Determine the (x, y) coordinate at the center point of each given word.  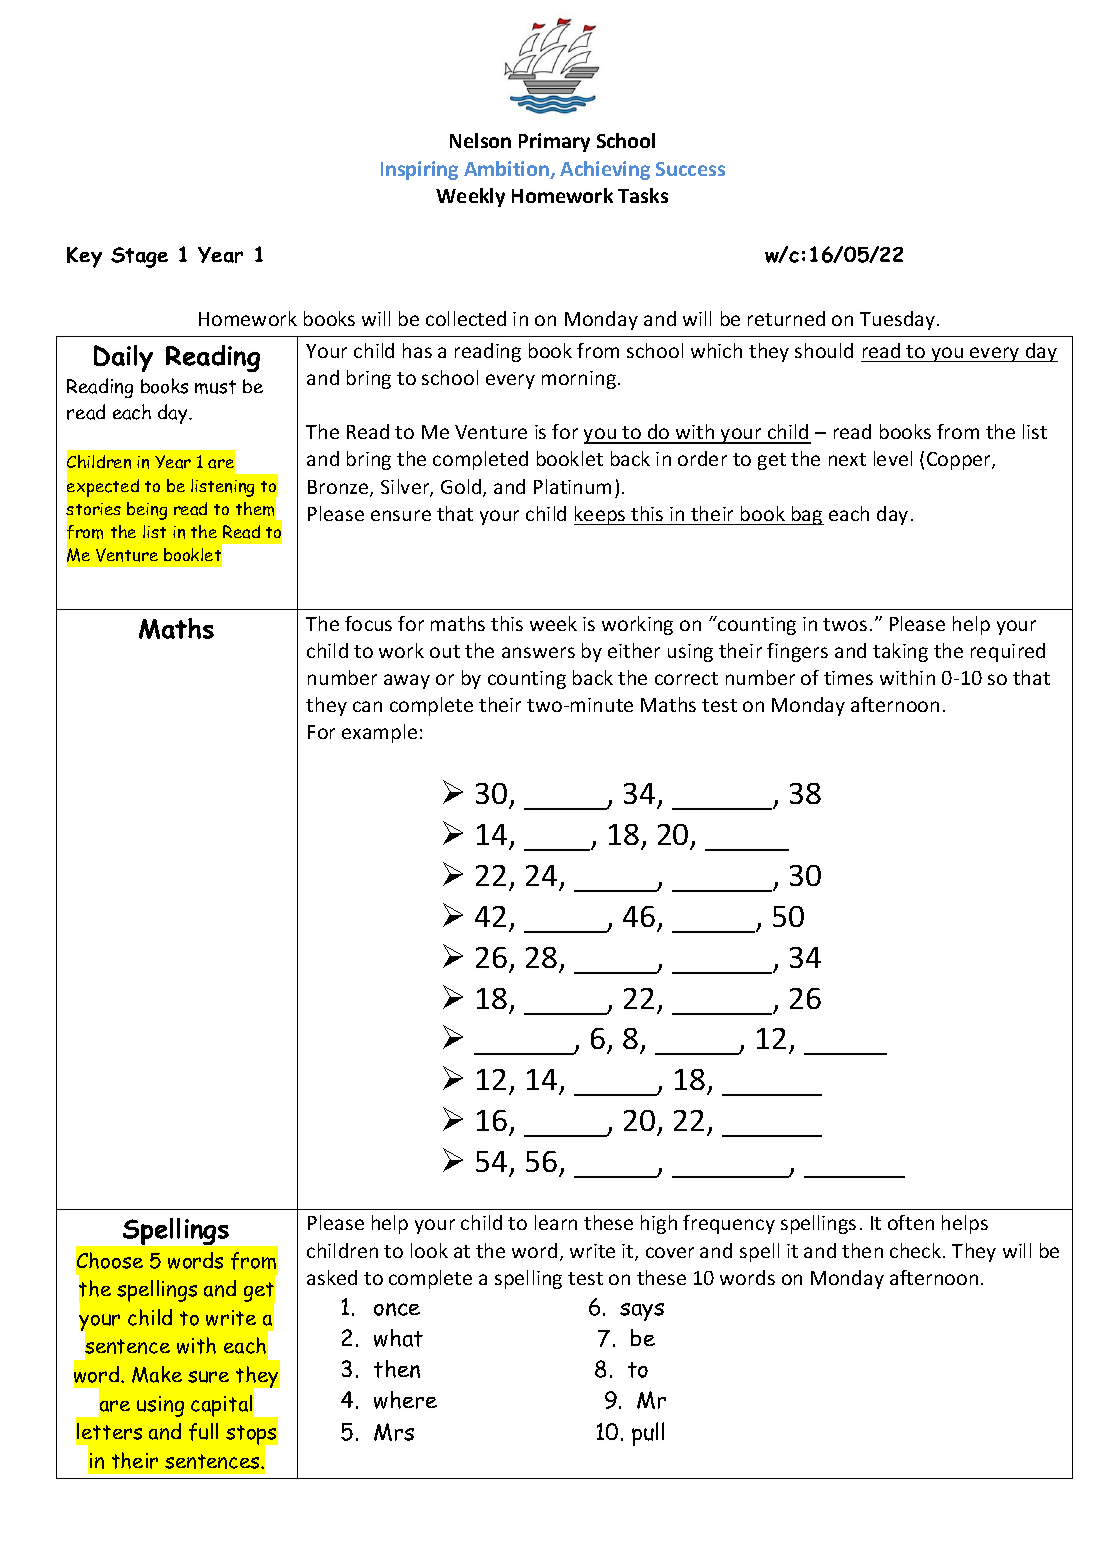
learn (556, 1222)
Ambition (507, 170)
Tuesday (899, 320)
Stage (139, 257)
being (147, 511)
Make (157, 1374)
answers (538, 652)
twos (845, 624)
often (911, 1222)
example (379, 733)
